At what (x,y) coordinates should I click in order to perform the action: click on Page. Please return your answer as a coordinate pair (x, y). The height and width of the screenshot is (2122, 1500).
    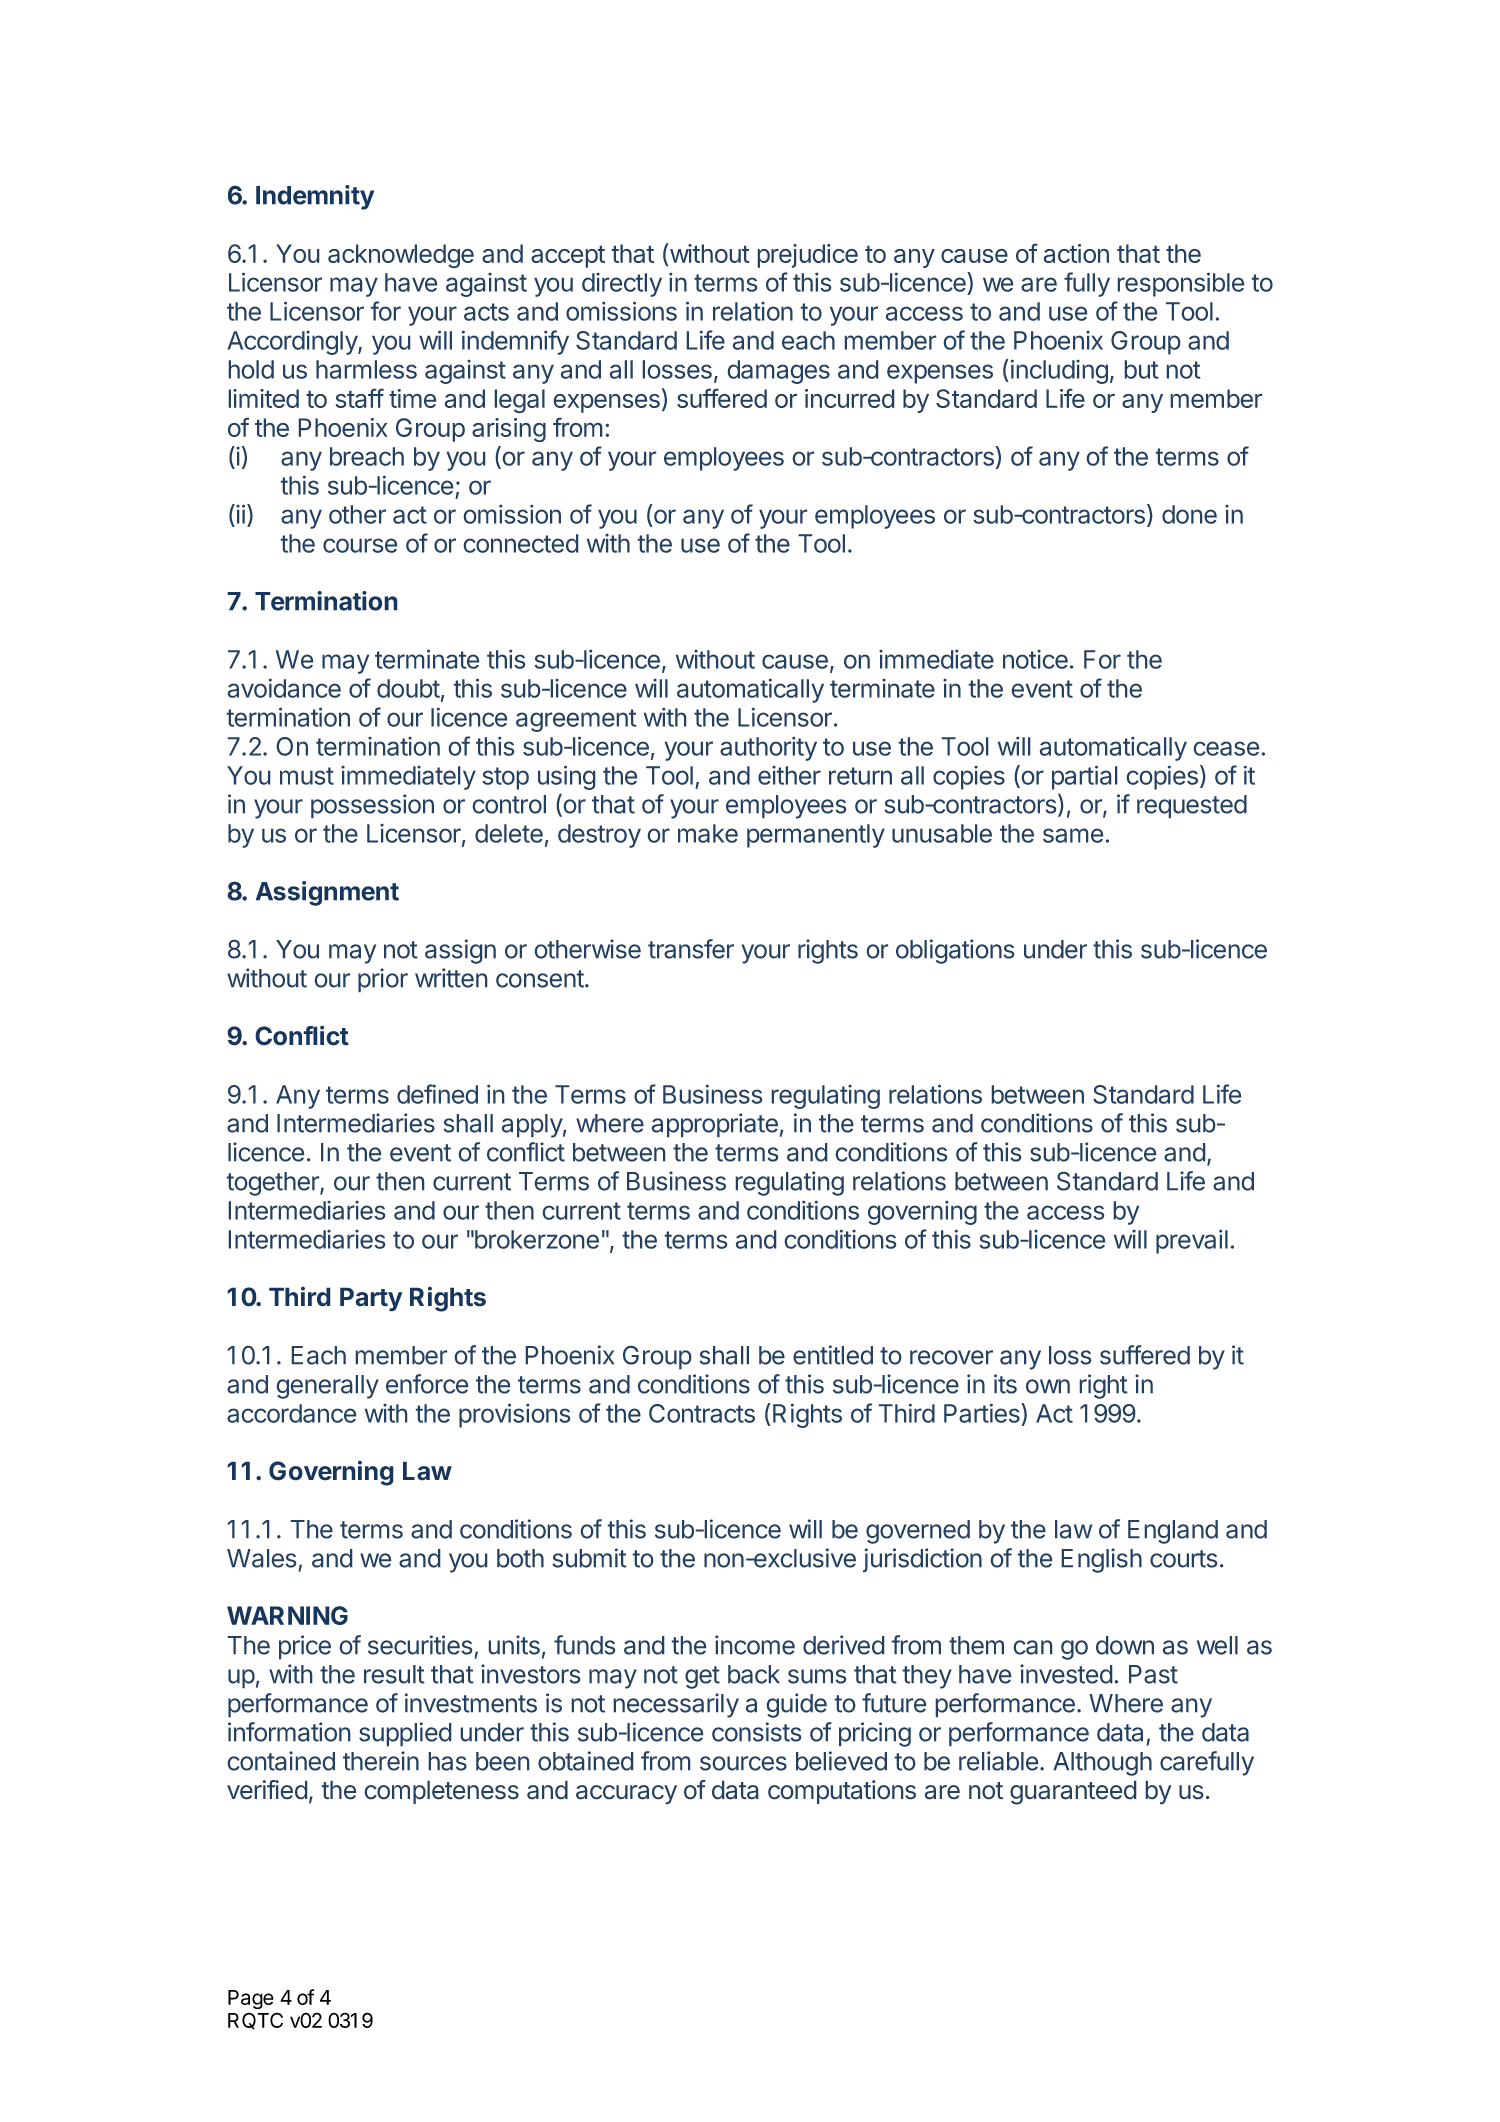
    Looking at the image, I should click on (251, 1999).
